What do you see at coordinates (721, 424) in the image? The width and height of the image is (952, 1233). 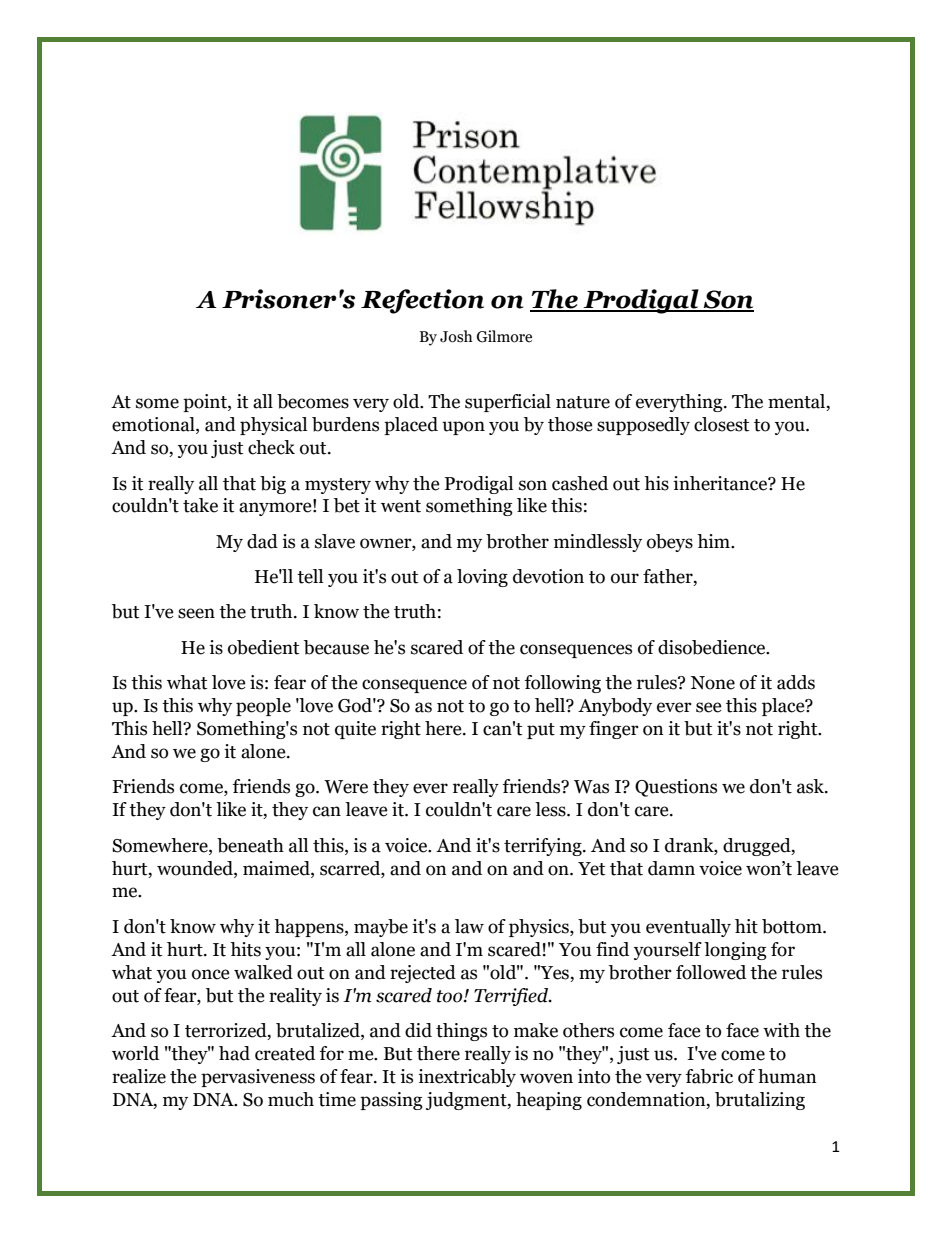 I see `closest` at bounding box center [721, 424].
